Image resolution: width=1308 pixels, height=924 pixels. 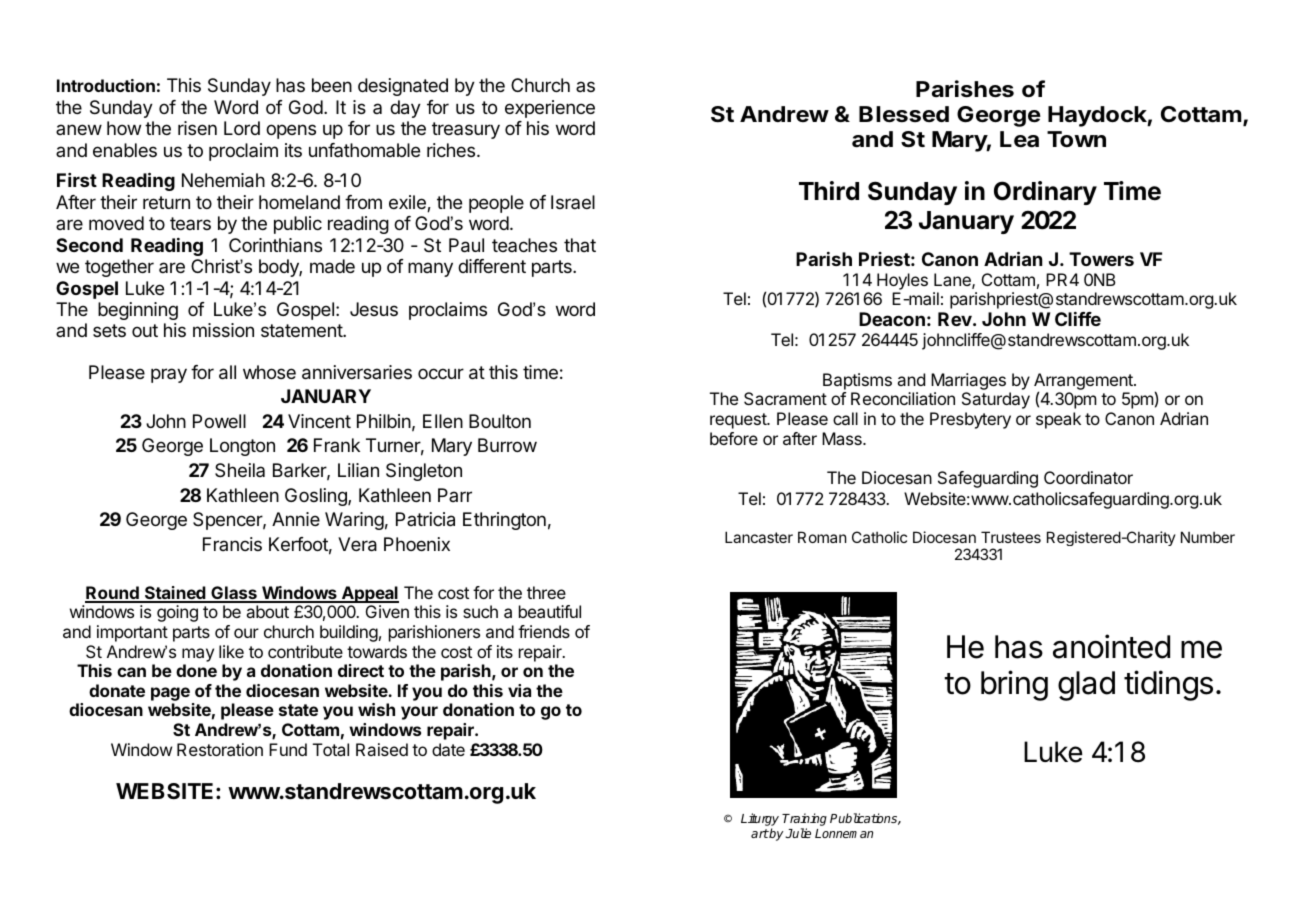 I want to click on like, so click(x=231, y=651).
